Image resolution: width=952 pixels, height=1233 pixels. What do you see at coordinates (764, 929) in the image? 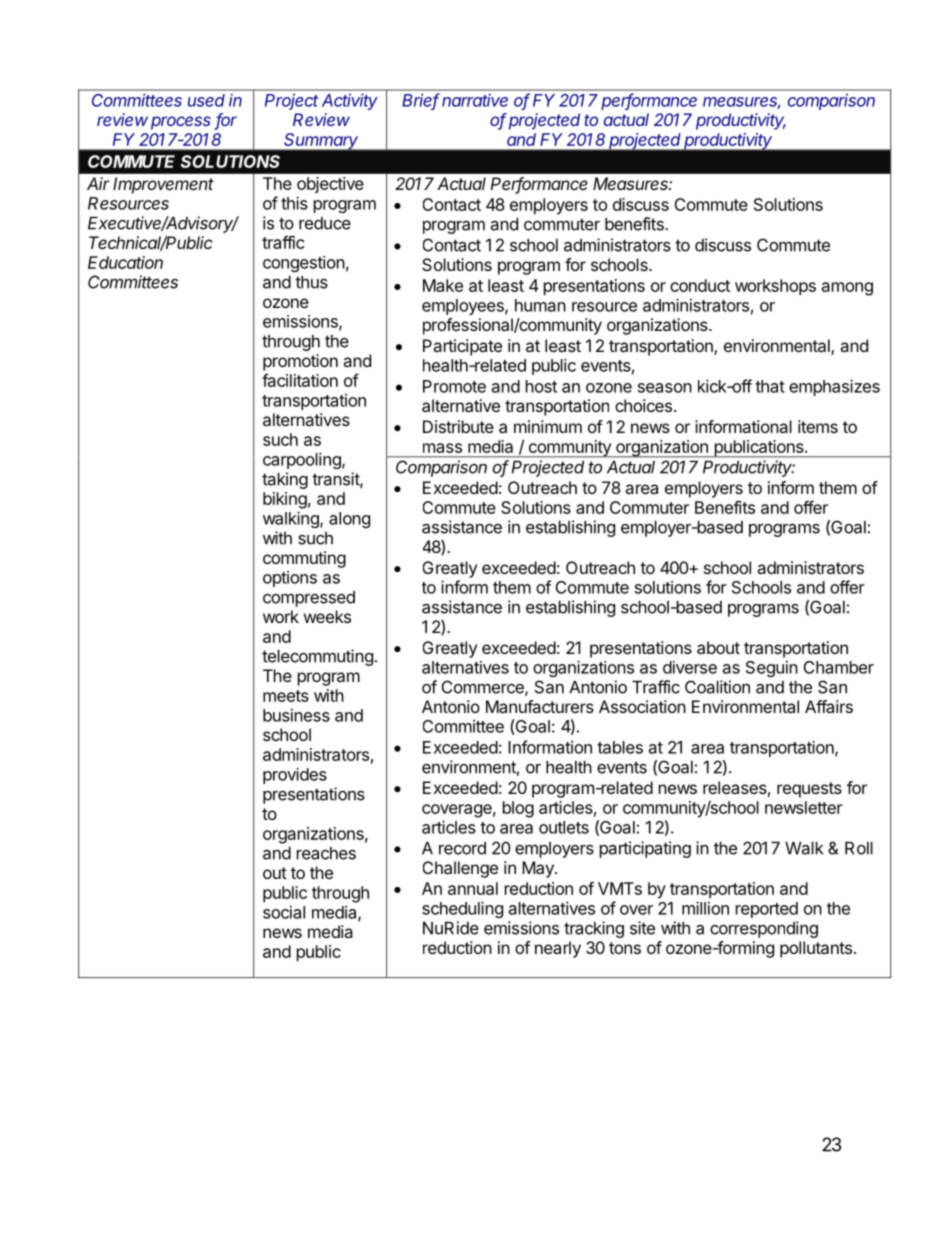
I see `corresponding` at bounding box center [764, 929].
